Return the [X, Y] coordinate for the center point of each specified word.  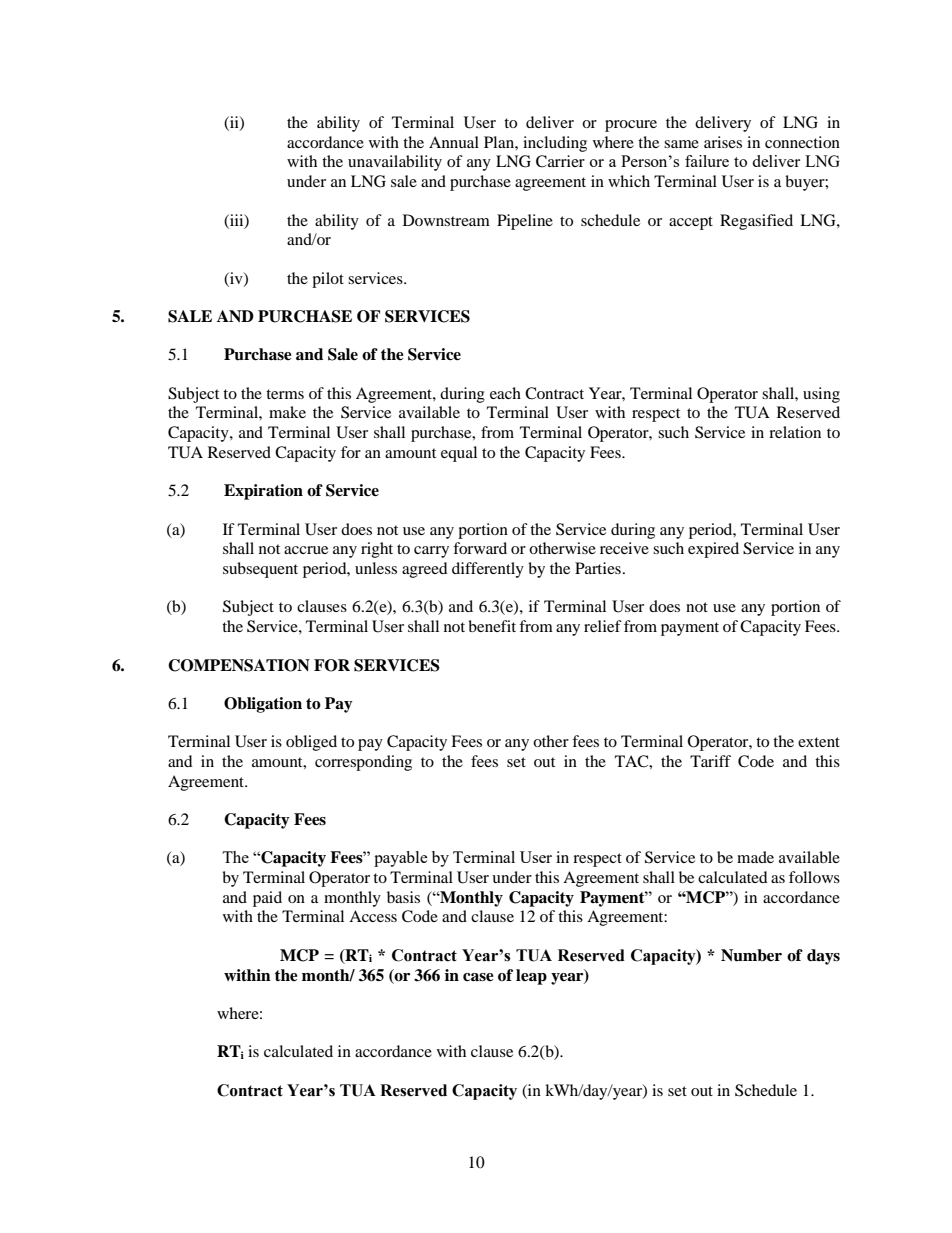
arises [723, 142]
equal [459, 454]
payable [401, 859]
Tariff [710, 761]
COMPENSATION [239, 665]
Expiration [263, 492]
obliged [311, 743]
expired [713, 550]
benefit [492, 626]
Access [373, 916]
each [505, 393]
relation [795, 432]
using [821, 395]
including [555, 144]
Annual [454, 142]
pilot [328, 280]
